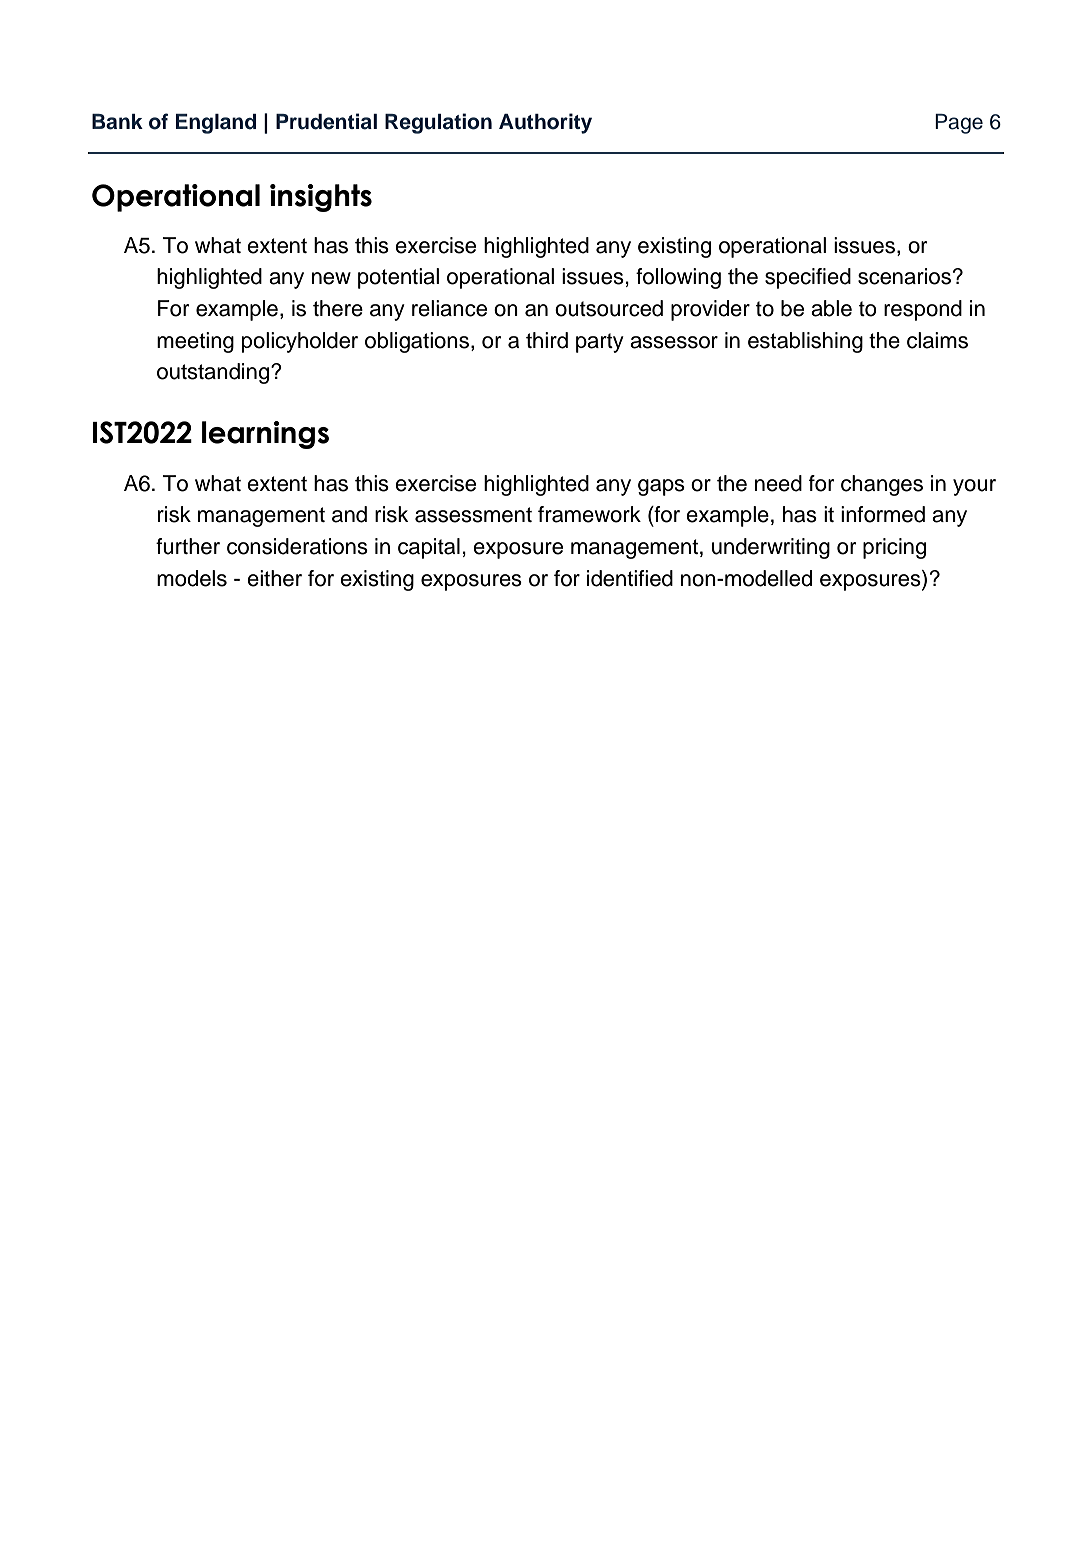 This image has width=1092, height=1544. I want to click on insights, so click(321, 198).
